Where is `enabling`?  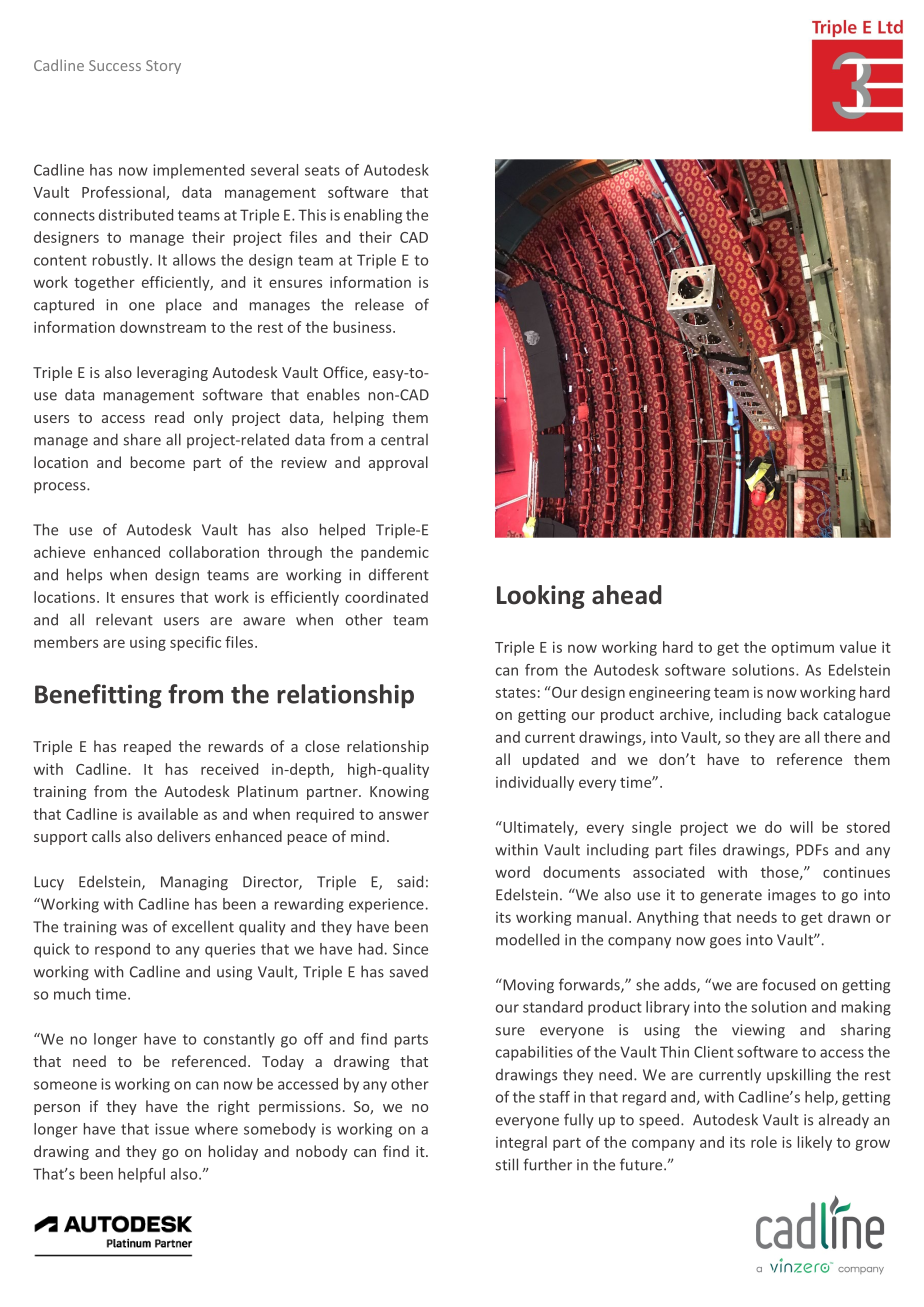 enabling is located at coordinates (373, 216).
